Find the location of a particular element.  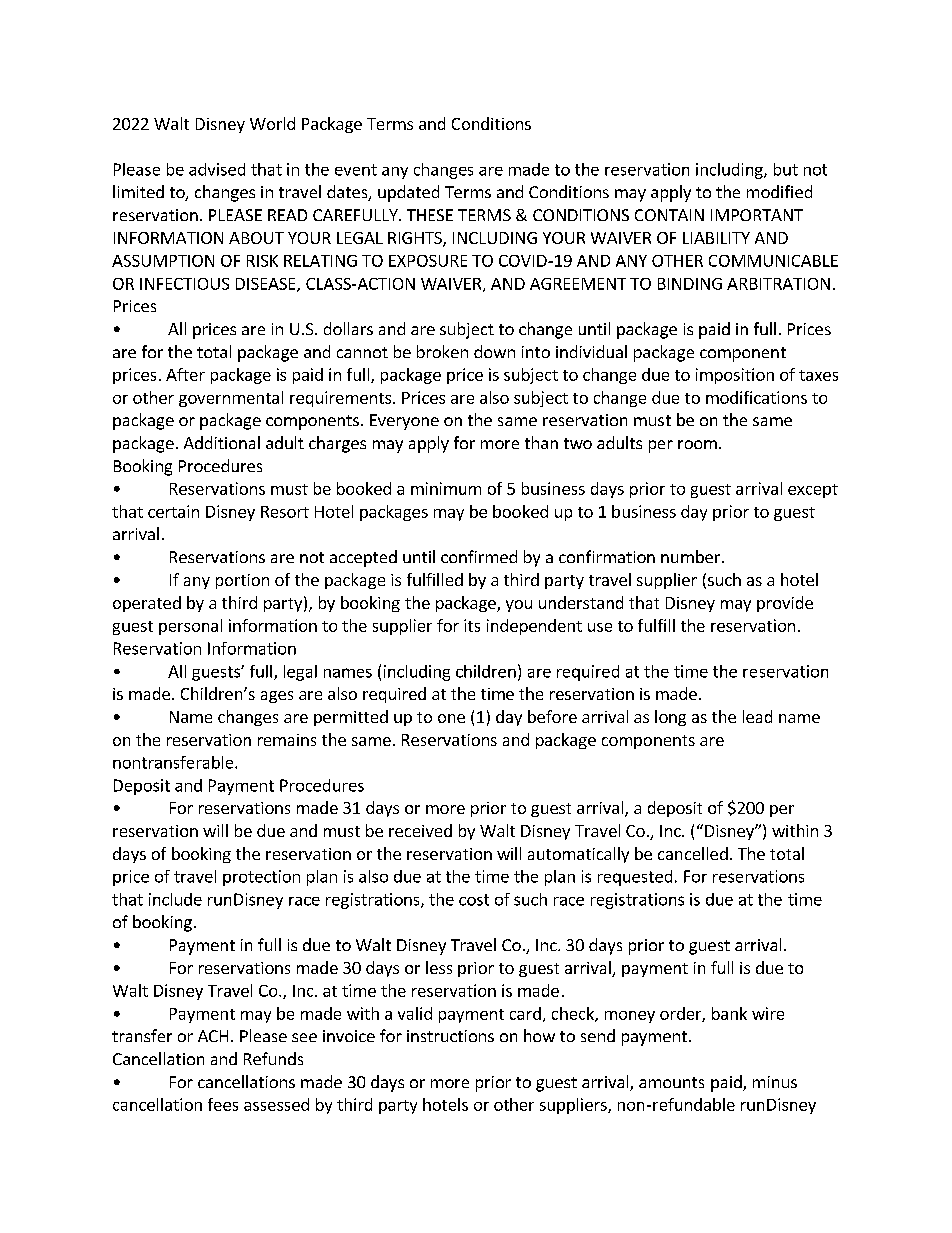

cancelled is located at coordinates (693, 853).
